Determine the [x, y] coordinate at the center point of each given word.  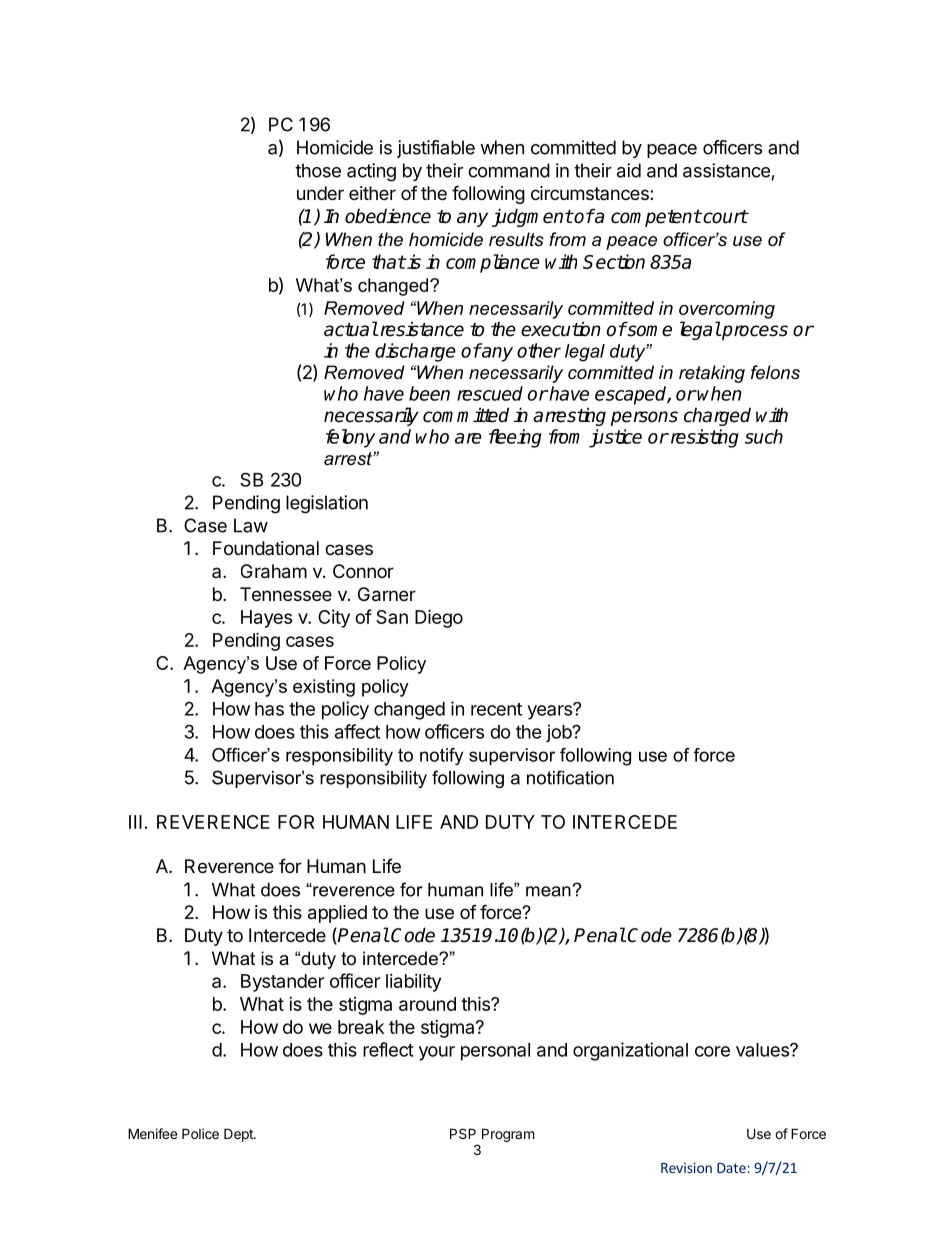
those [318, 170]
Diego [439, 618]
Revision [686, 1167]
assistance [726, 170]
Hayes [266, 619]
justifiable [436, 149]
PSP [463, 1133]
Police [200, 1133]
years [550, 712]
